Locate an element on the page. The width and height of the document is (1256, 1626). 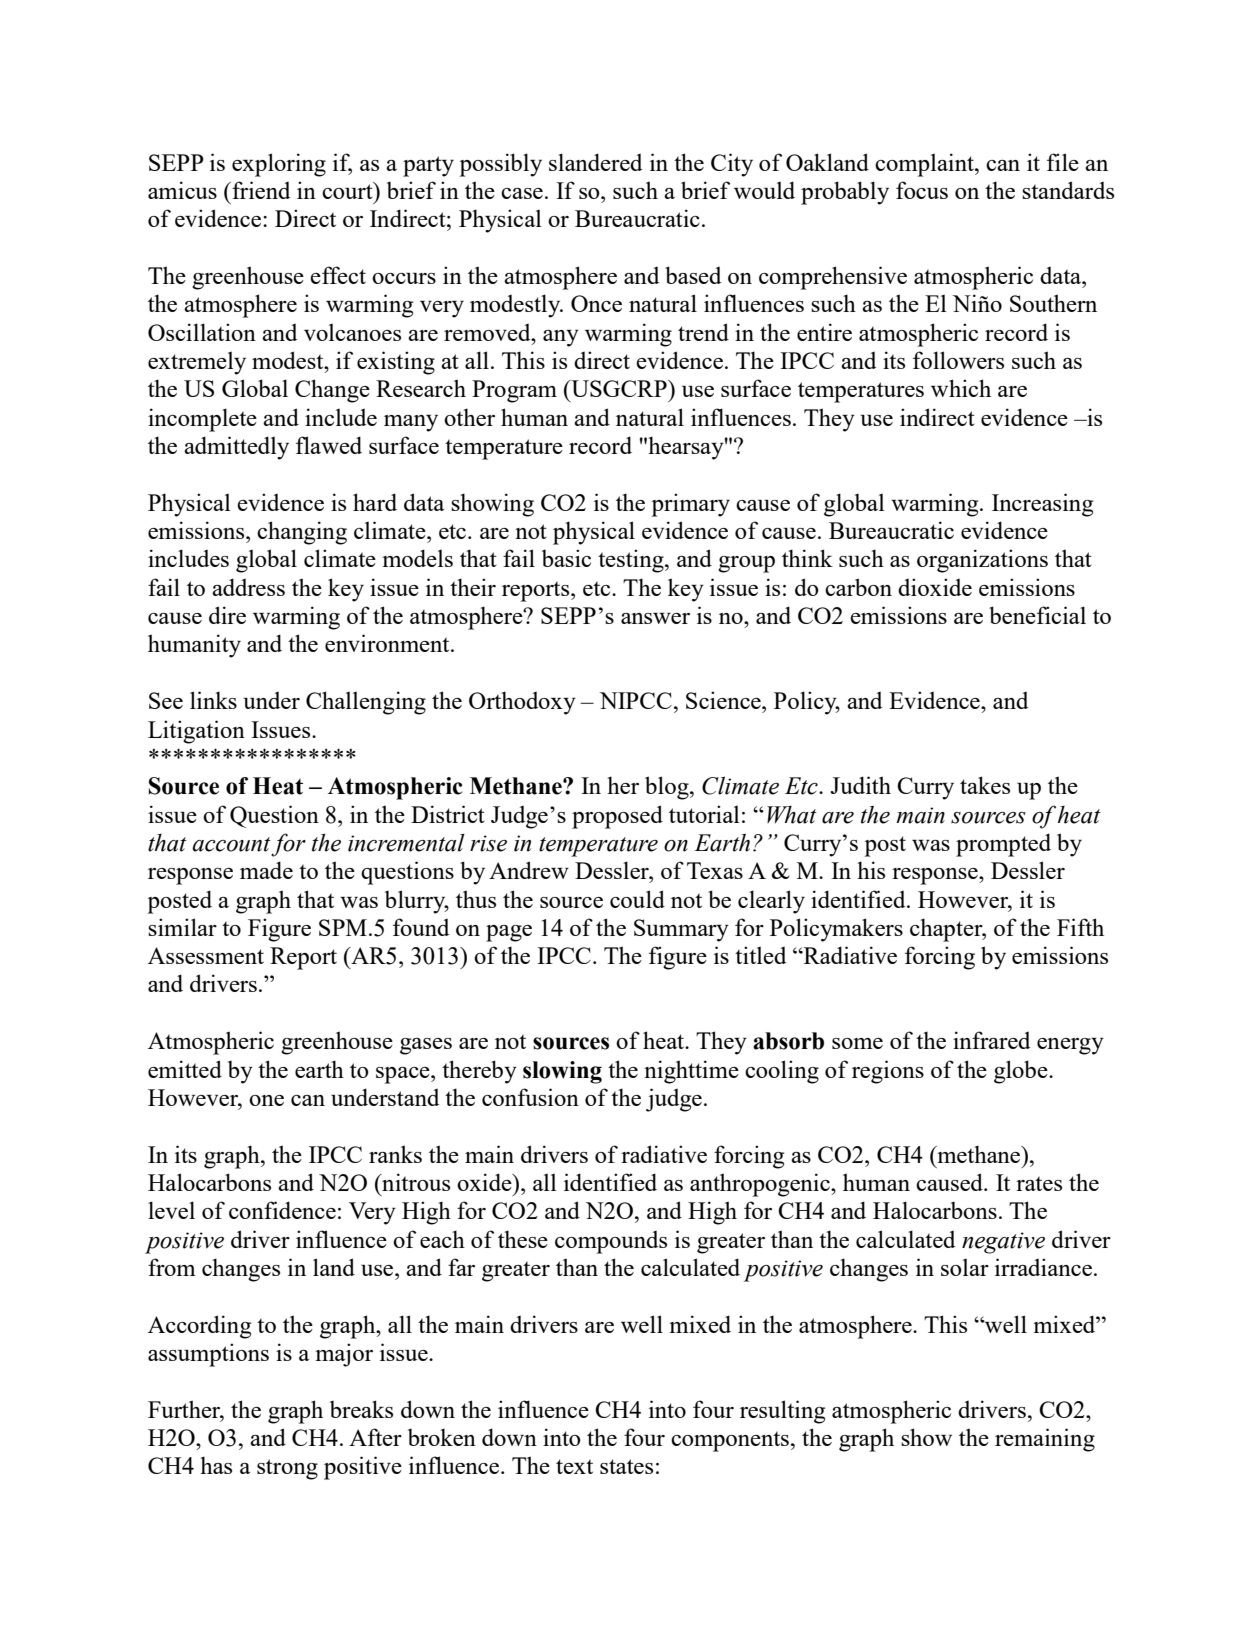
focus is located at coordinates (922, 190).
